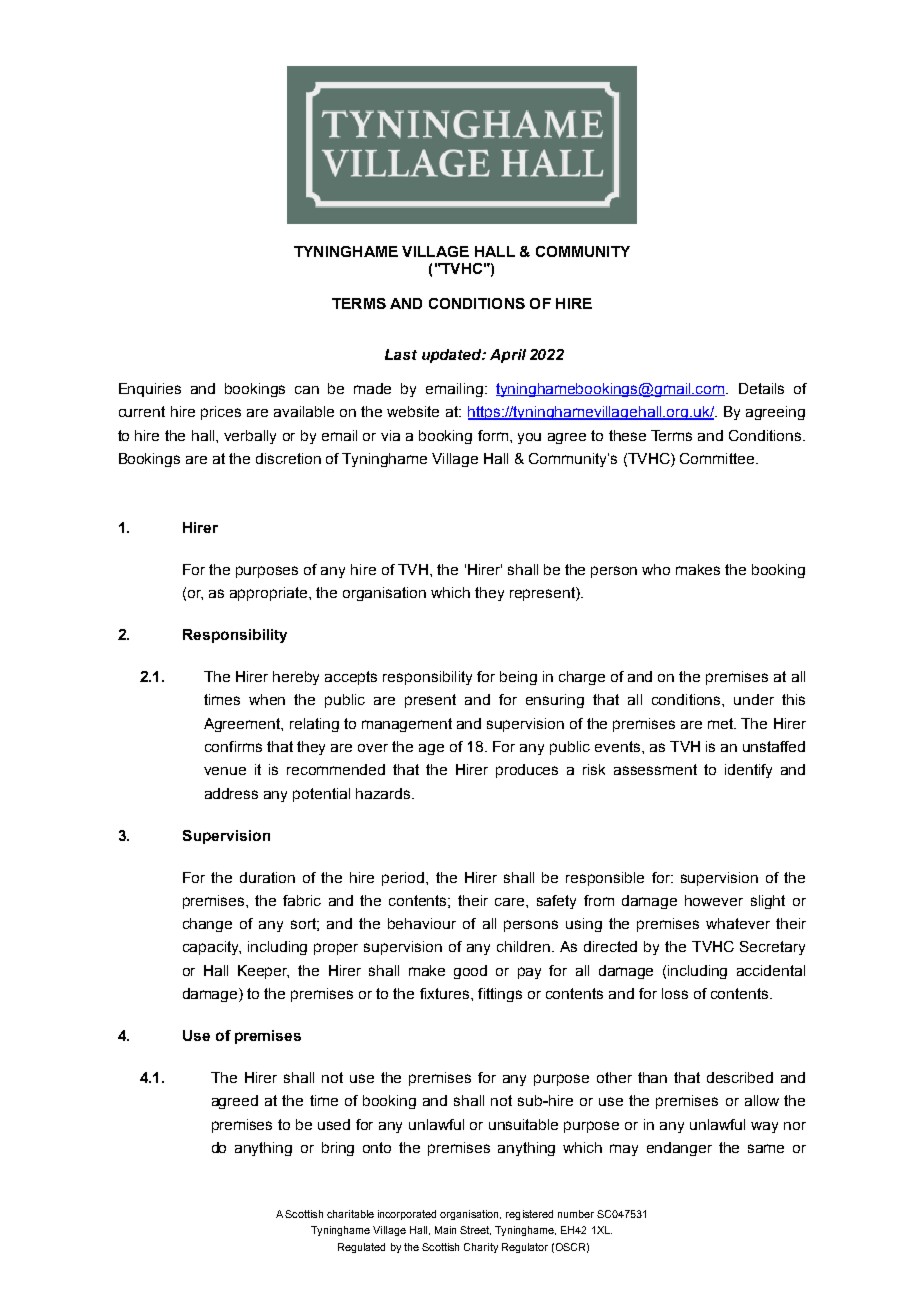  What do you see at coordinates (221, 413) in the document?
I see `prices` at bounding box center [221, 413].
